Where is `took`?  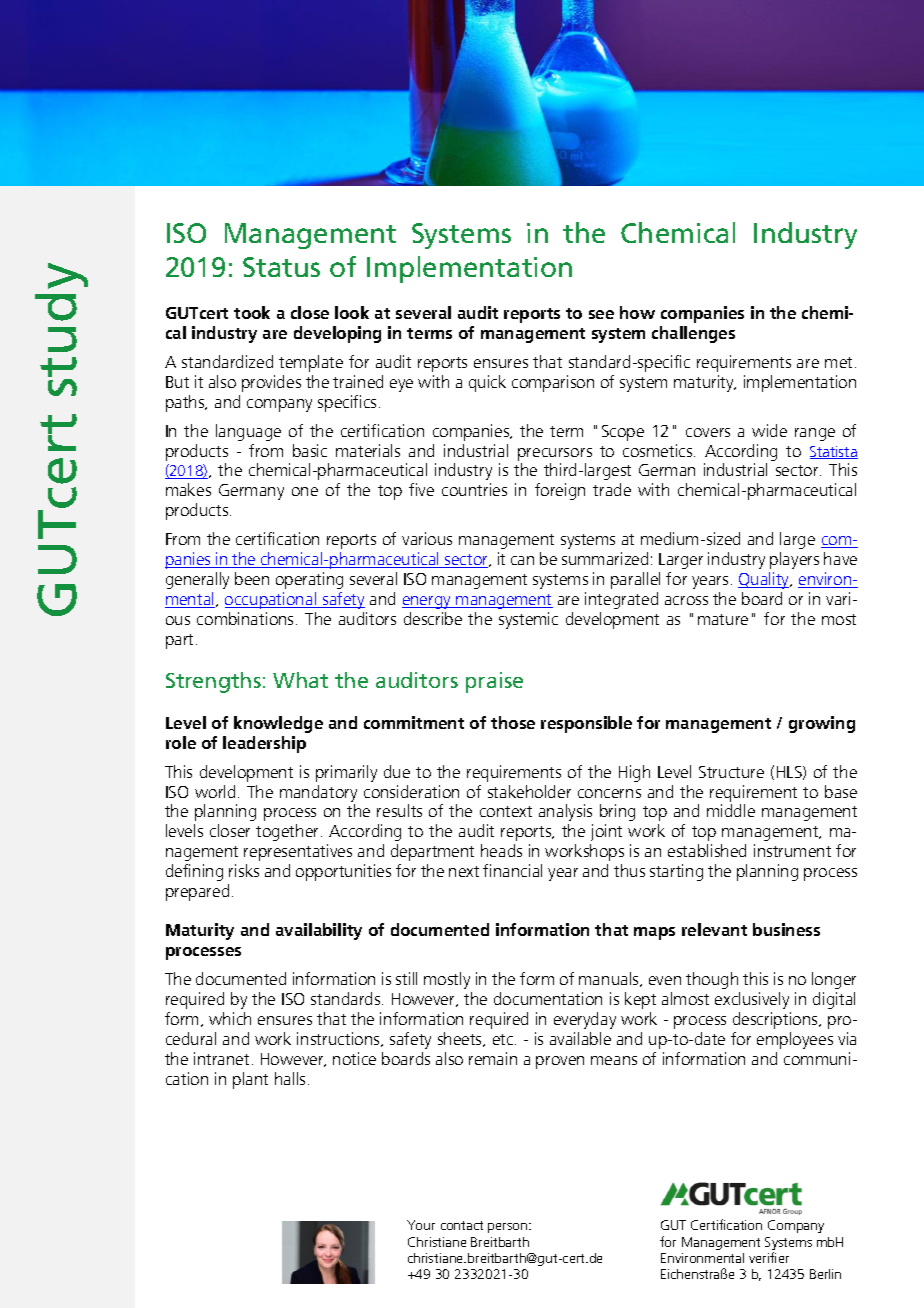 took is located at coordinates (252, 312).
